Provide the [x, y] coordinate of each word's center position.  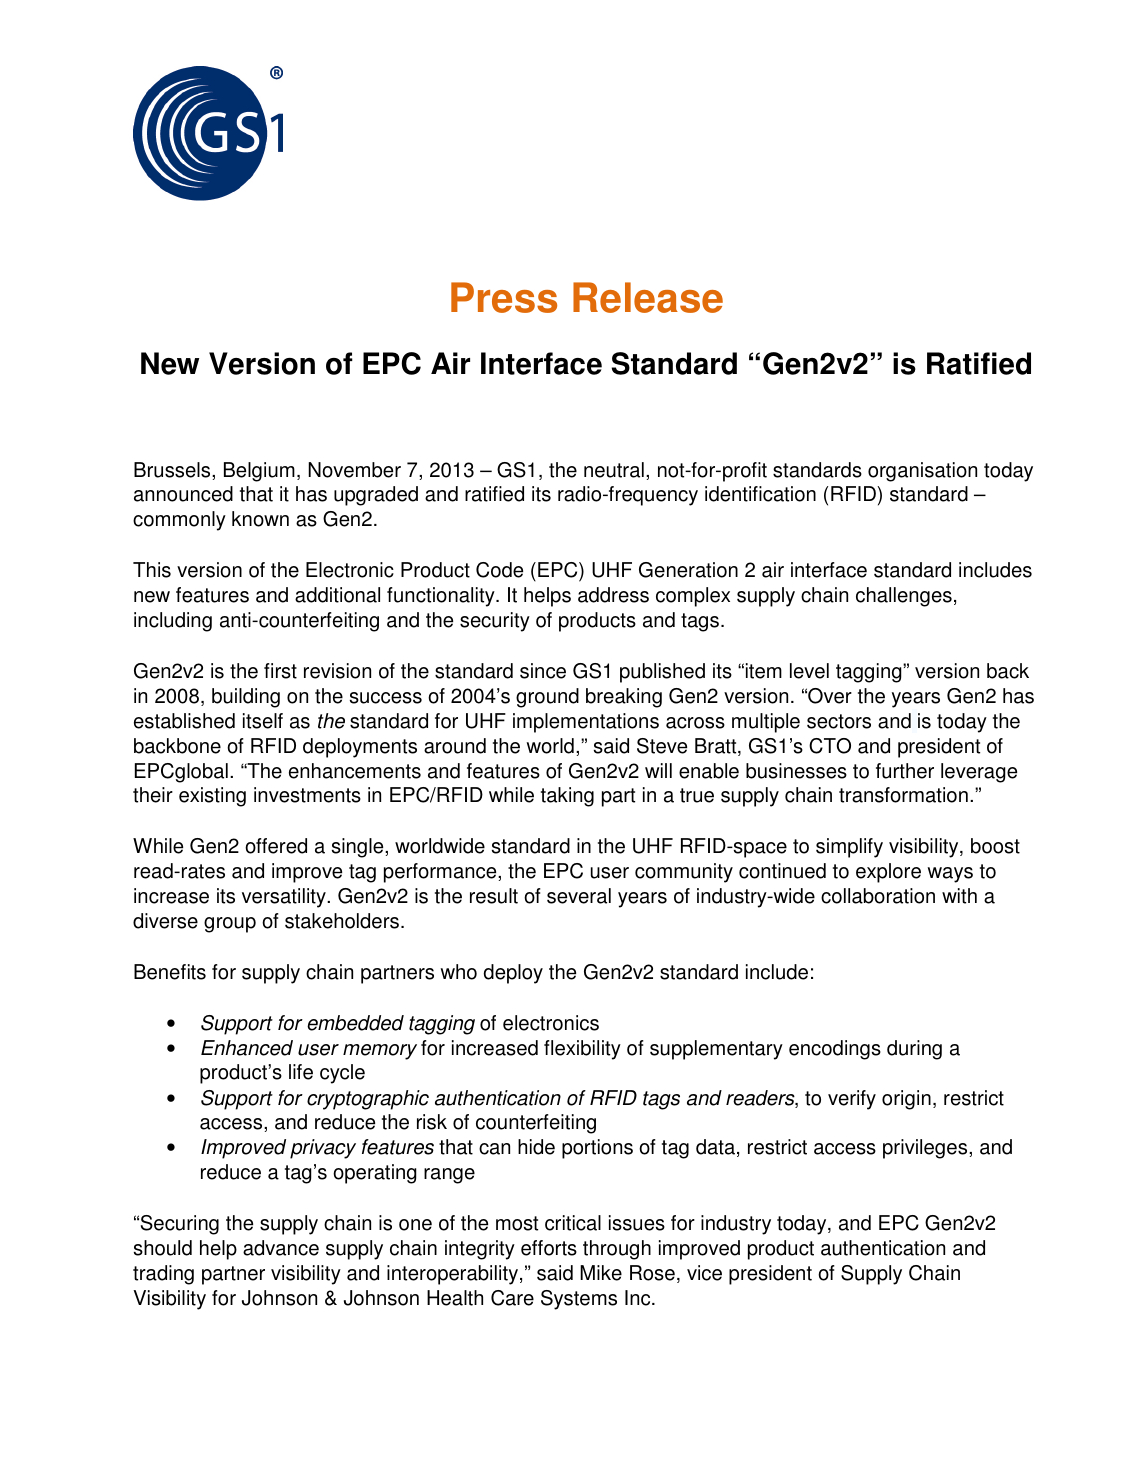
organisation [922, 472]
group [230, 925]
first [280, 671]
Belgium [259, 472]
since [543, 671]
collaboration [878, 896]
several [579, 896]
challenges [904, 597]
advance [281, 1248]
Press [504, 297]
